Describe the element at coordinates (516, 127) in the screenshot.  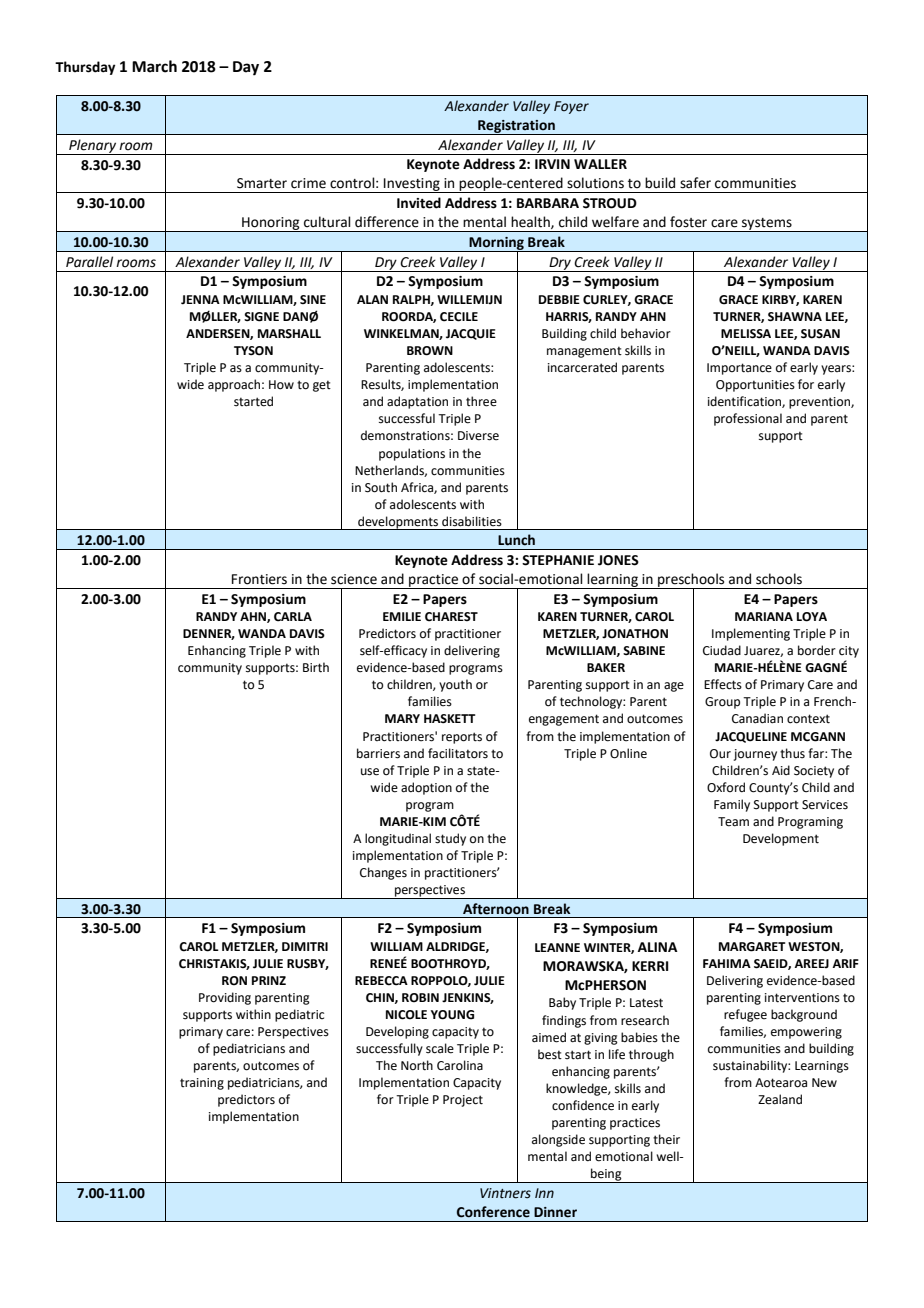
I see `Registration` at that location.
